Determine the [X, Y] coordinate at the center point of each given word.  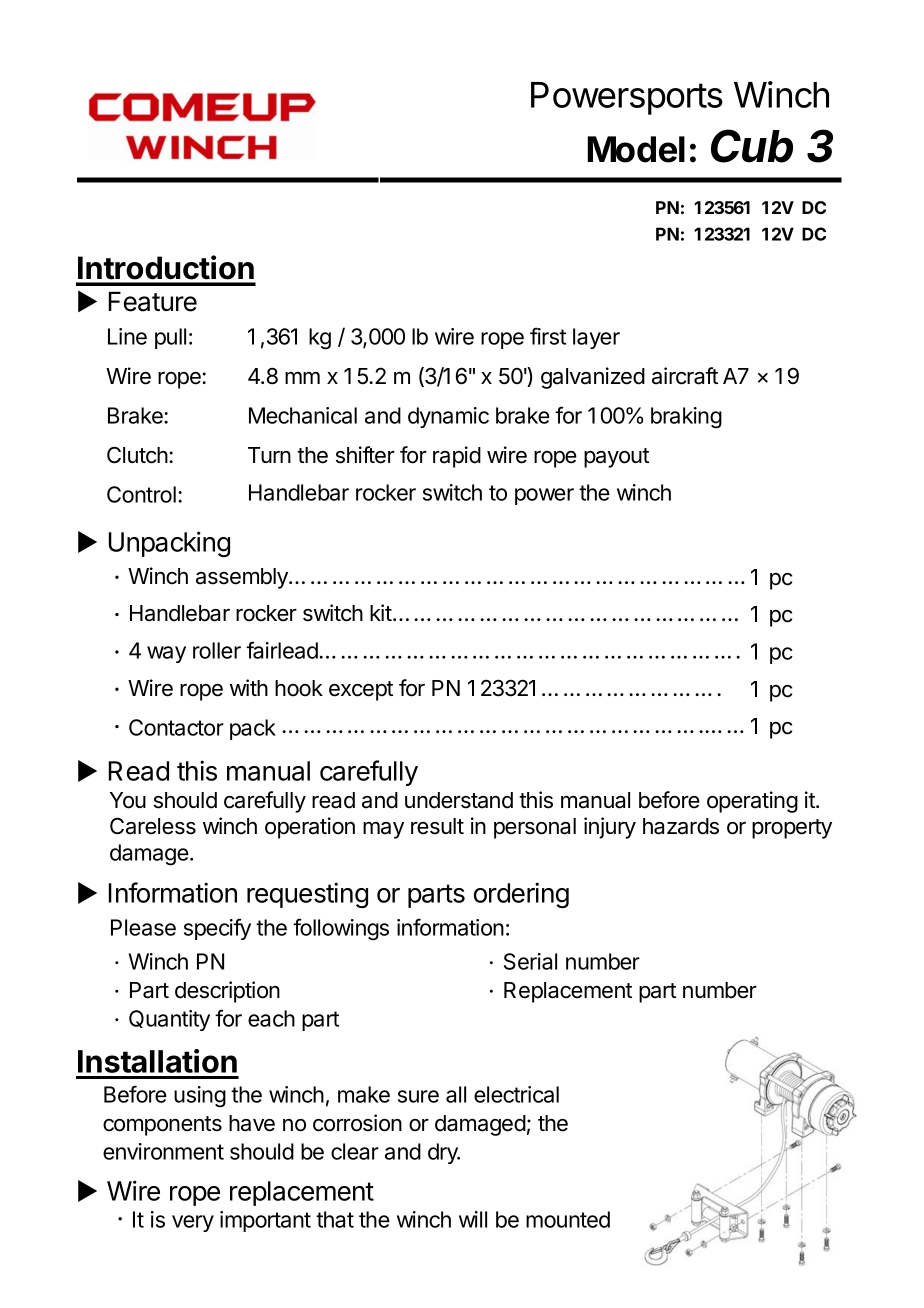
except [361, 691]
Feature [153, 302]
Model [636, 149]
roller [217, 650]
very [193, 1223]
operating [752, 802]
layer [596, 338]
